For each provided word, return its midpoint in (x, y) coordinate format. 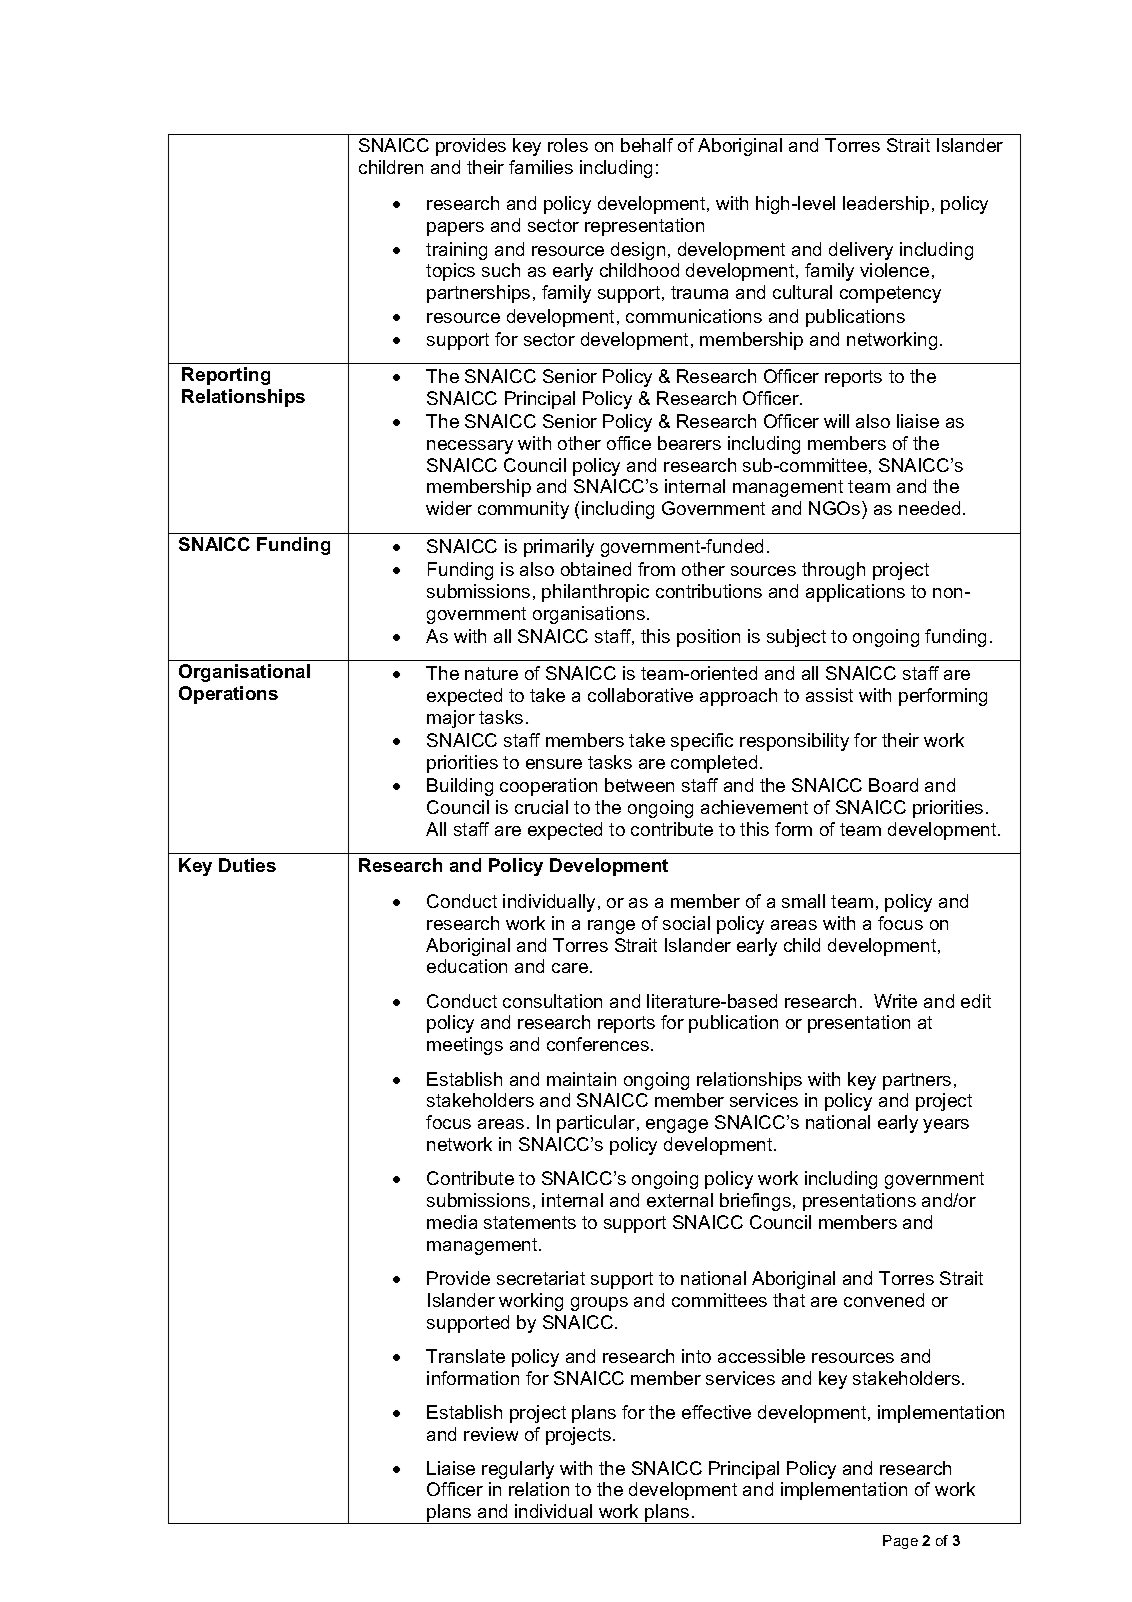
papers (455, 229)
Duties (247, 865)
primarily (559, 548)
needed (929, 508)
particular (597, 1124)
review (491, 1434)
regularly (518, 1470)
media (452, 1222)
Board (893, 785)
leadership (886, 205)
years (946, 1126)
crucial (541, 807)
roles (568, 145)
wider (449, 508)
